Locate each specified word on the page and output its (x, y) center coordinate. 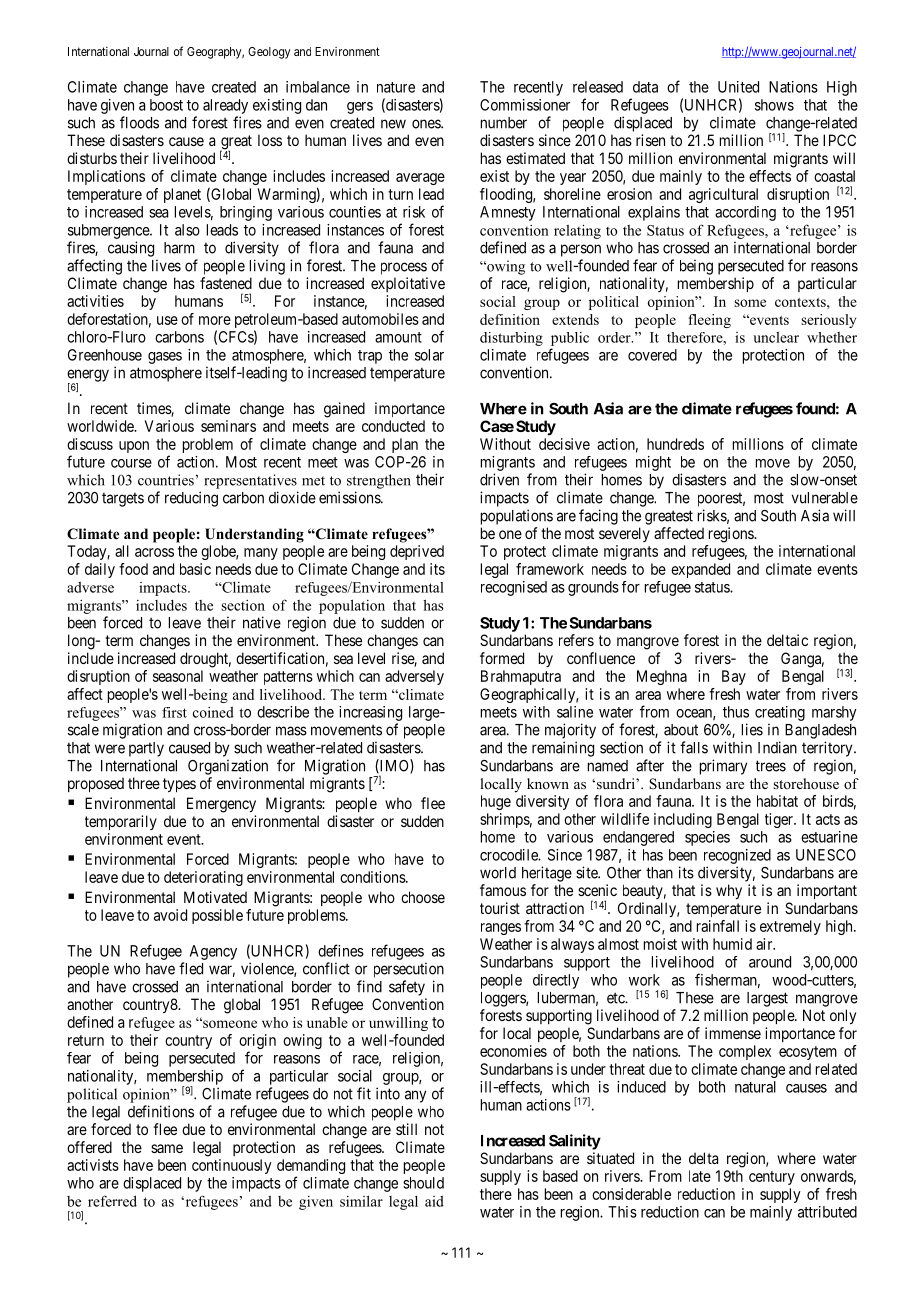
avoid (170, 915)
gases (165, 358)
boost (166, 105)
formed (502, 658)
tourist (500, 908)
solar (429, 355)
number (504, 123)
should (423, 1183)
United (738, 87)
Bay (734, 677)
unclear (776, 337)
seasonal (178, 676)
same (167, 1148)
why (729, 891)
